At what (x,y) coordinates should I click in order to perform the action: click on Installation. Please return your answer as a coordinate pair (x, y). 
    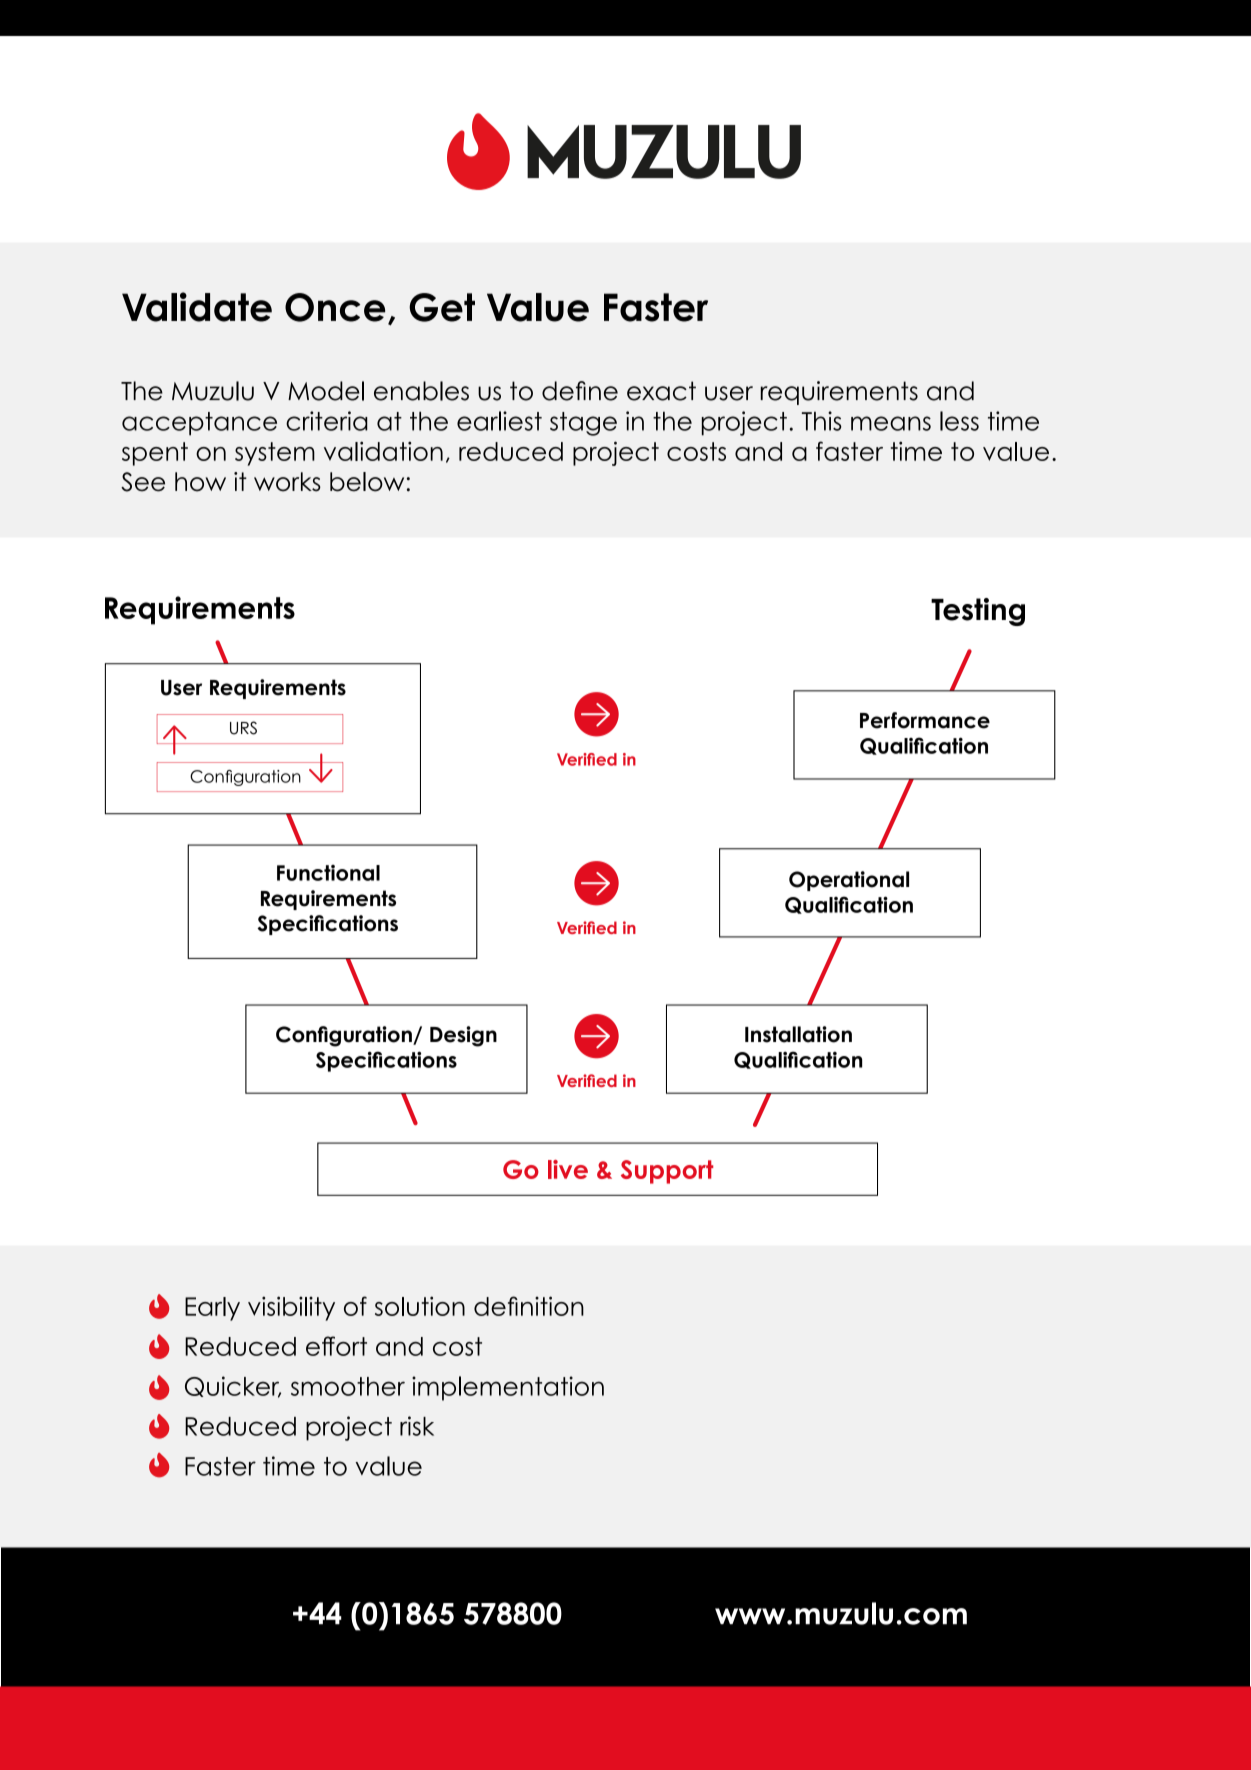
    Looking at the image, I should click on (798, 1034).
